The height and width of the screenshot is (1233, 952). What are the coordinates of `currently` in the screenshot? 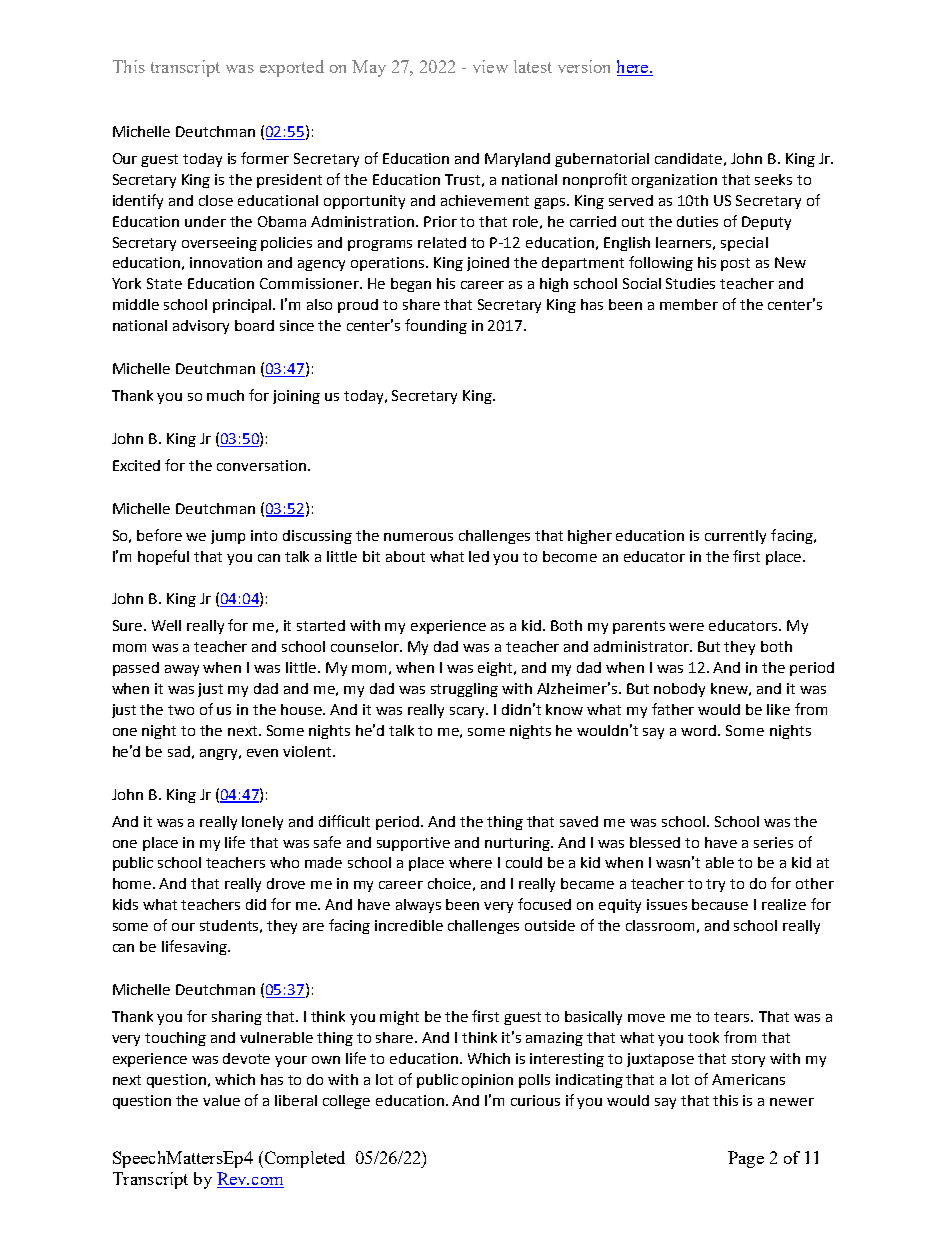 It's located at (735, 537).
